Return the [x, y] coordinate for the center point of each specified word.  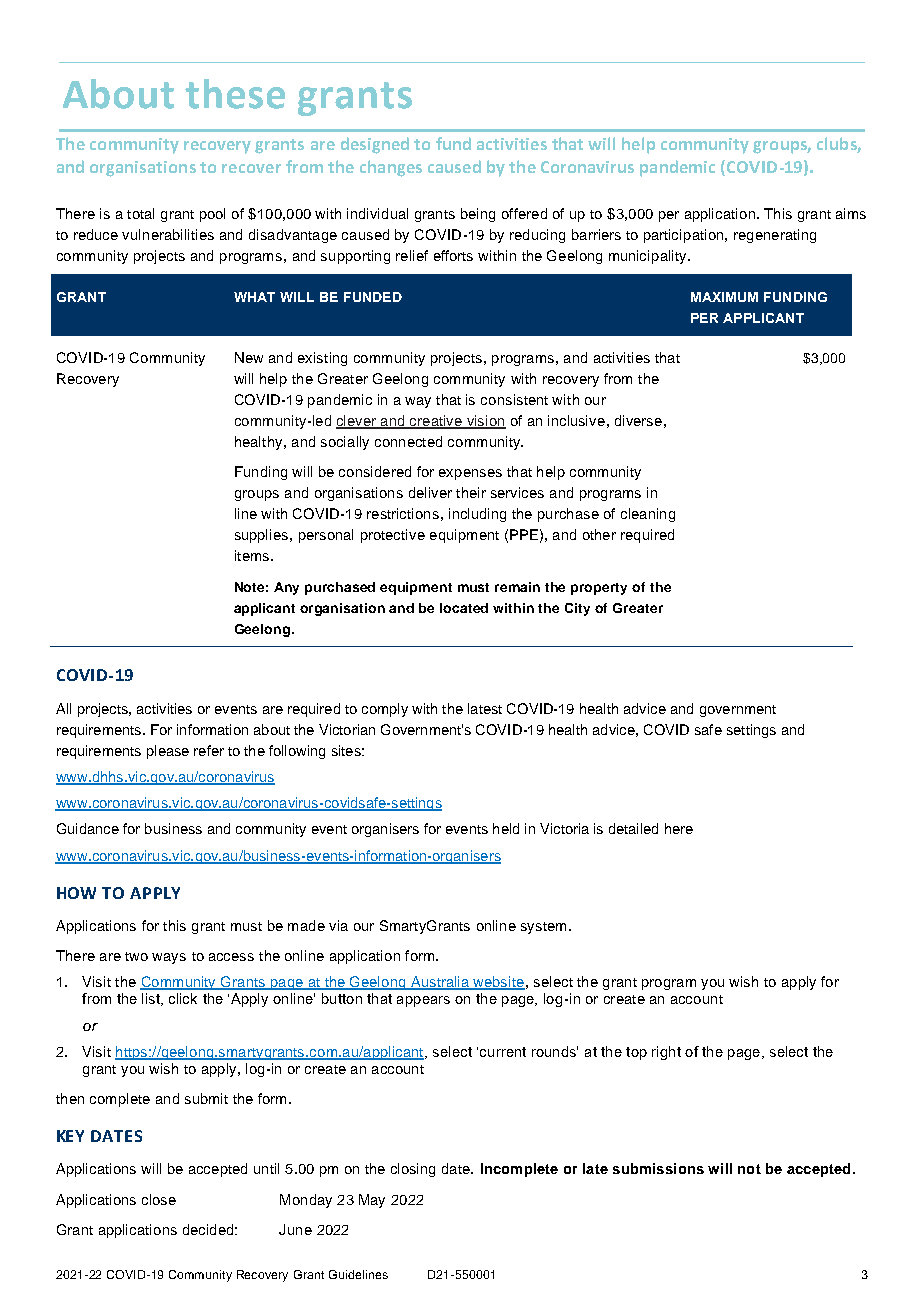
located [464, 608]
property [599, 589]
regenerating [775, 236]
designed [375, 145]
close [159, 1199]
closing [413, 1170]
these [235, 94]
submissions [658, 1168]
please [168, 752]
